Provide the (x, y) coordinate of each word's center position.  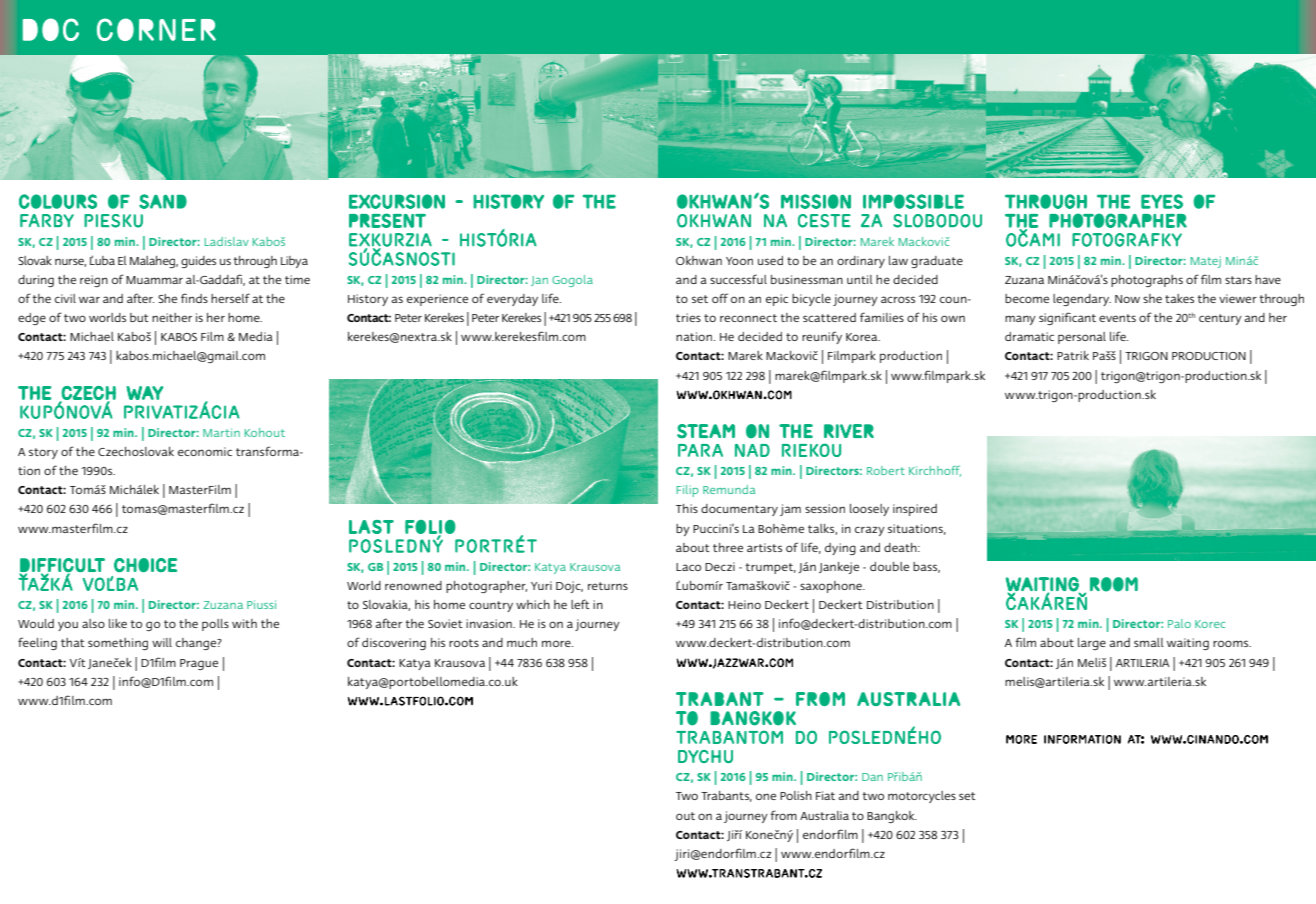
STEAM (706, 431)
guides (198, 262)
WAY (144, 393)
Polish (796, 795)
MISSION (816, 201)
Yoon (739, 261)
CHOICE (145, 565)
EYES (1162, 201)
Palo (1179, 623)
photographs (1147, 281)
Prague (199, 664)
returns (608, 586)
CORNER (156, 29)
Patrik (1073, 355)
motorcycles (922, 797)
